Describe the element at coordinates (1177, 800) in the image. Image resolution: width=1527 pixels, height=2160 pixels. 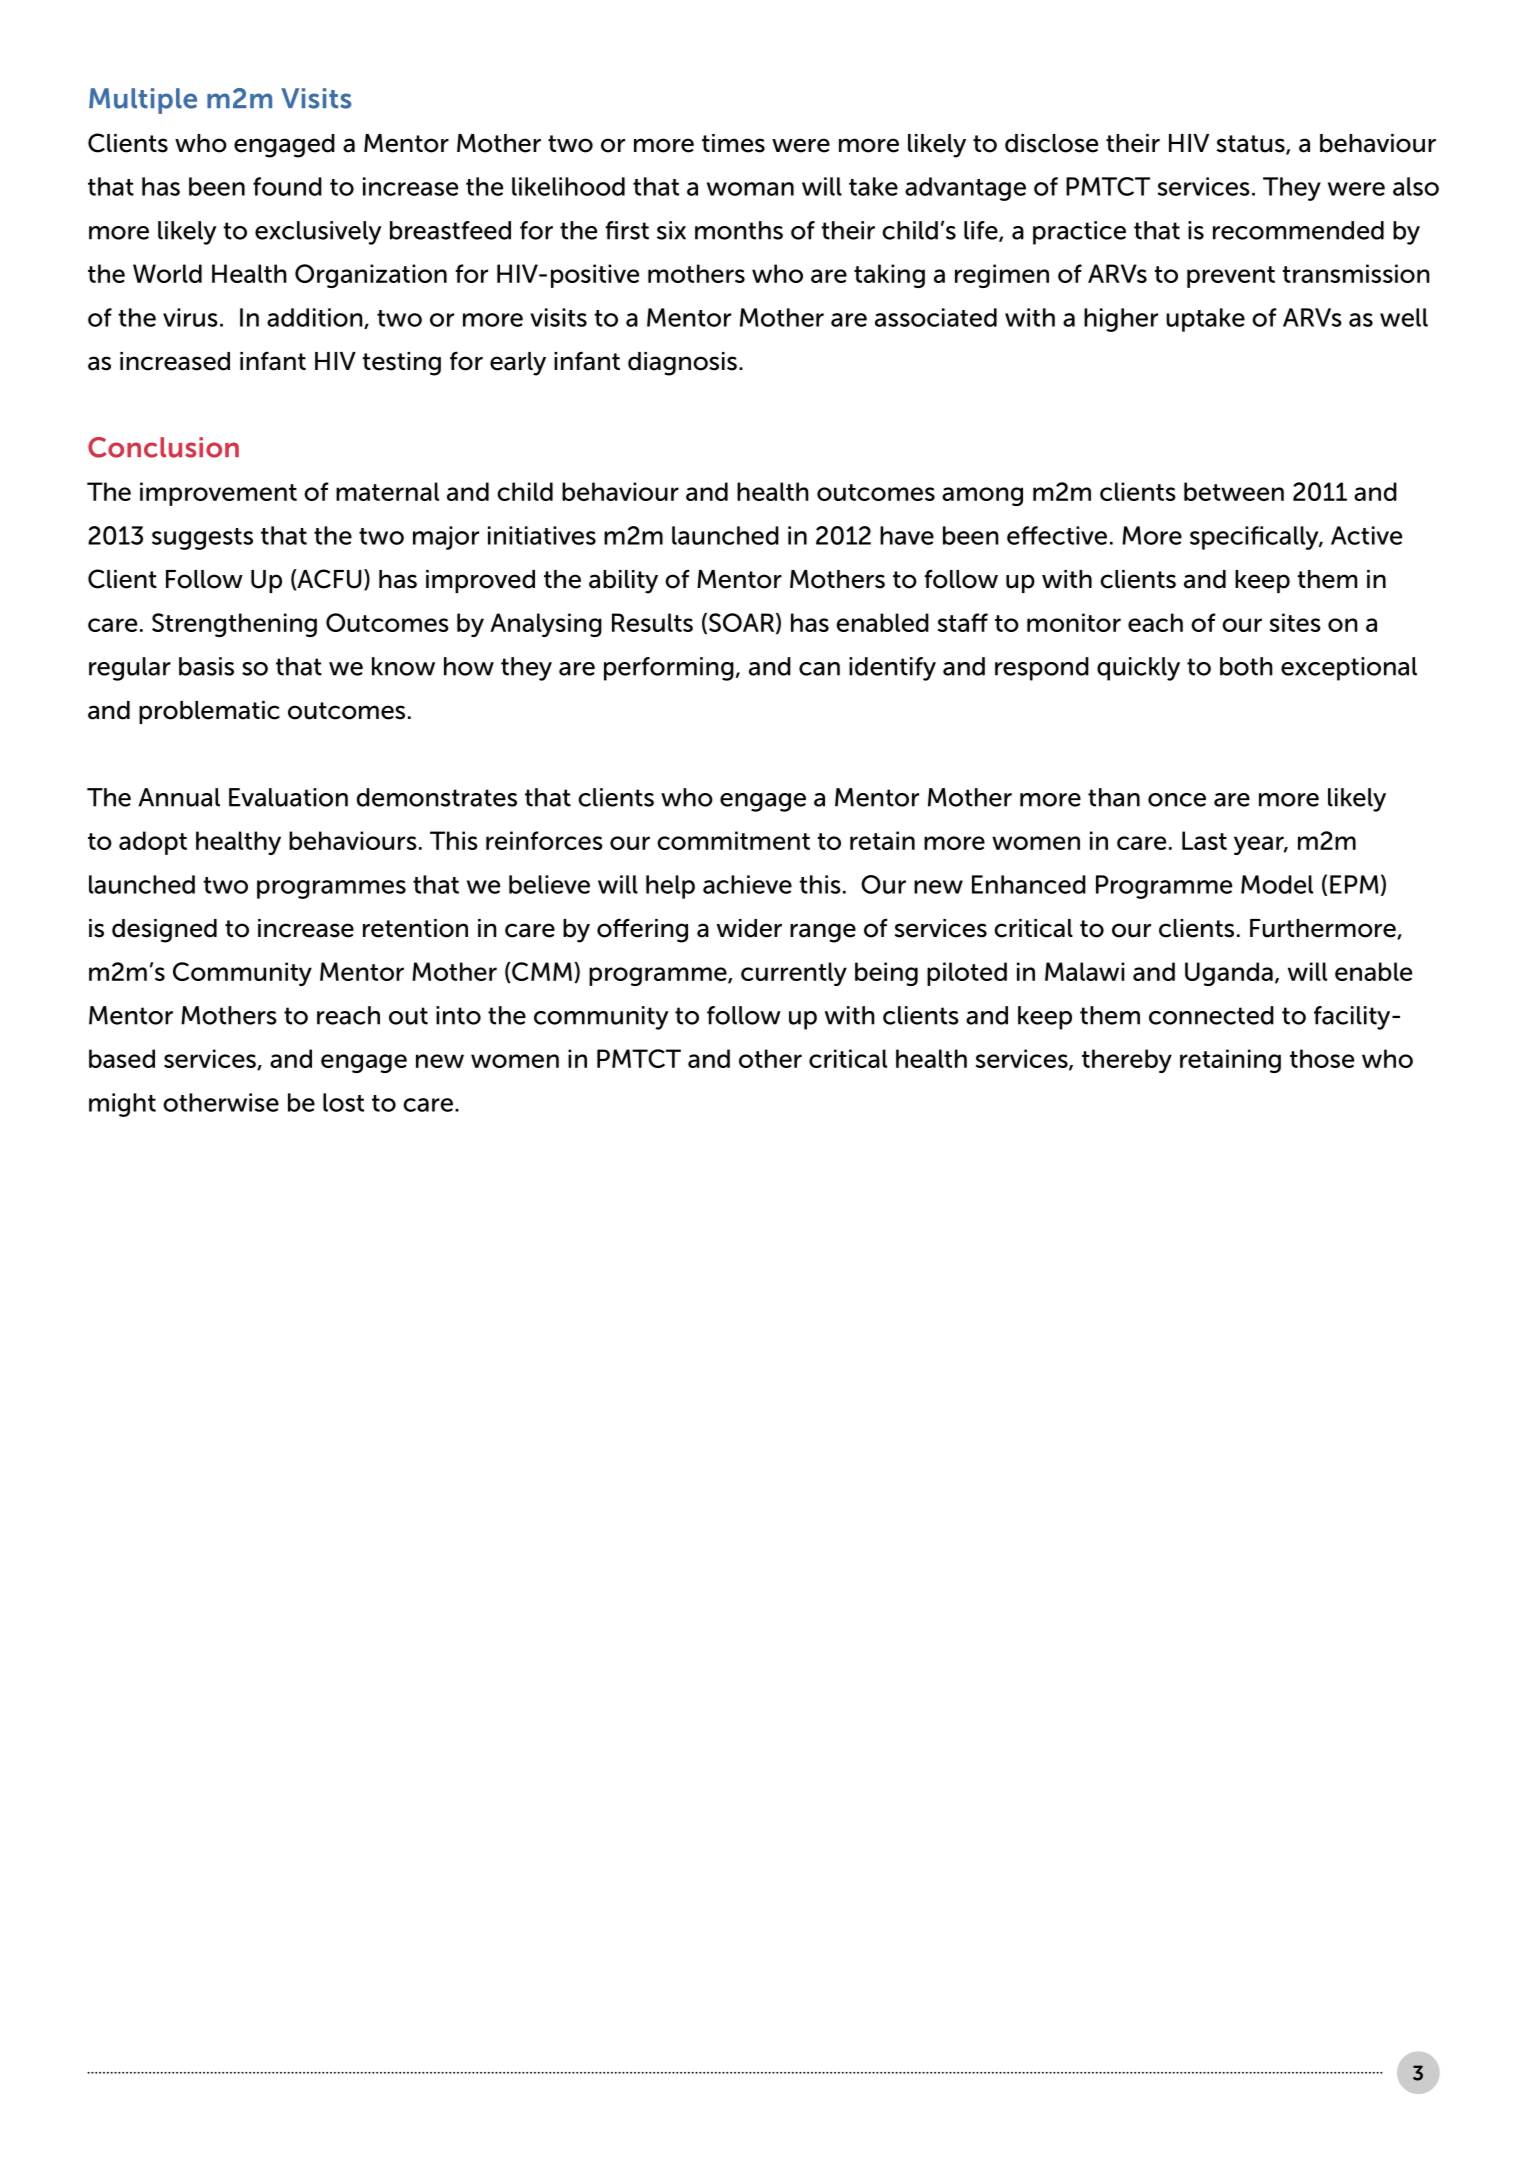
I see `once` at that location.
